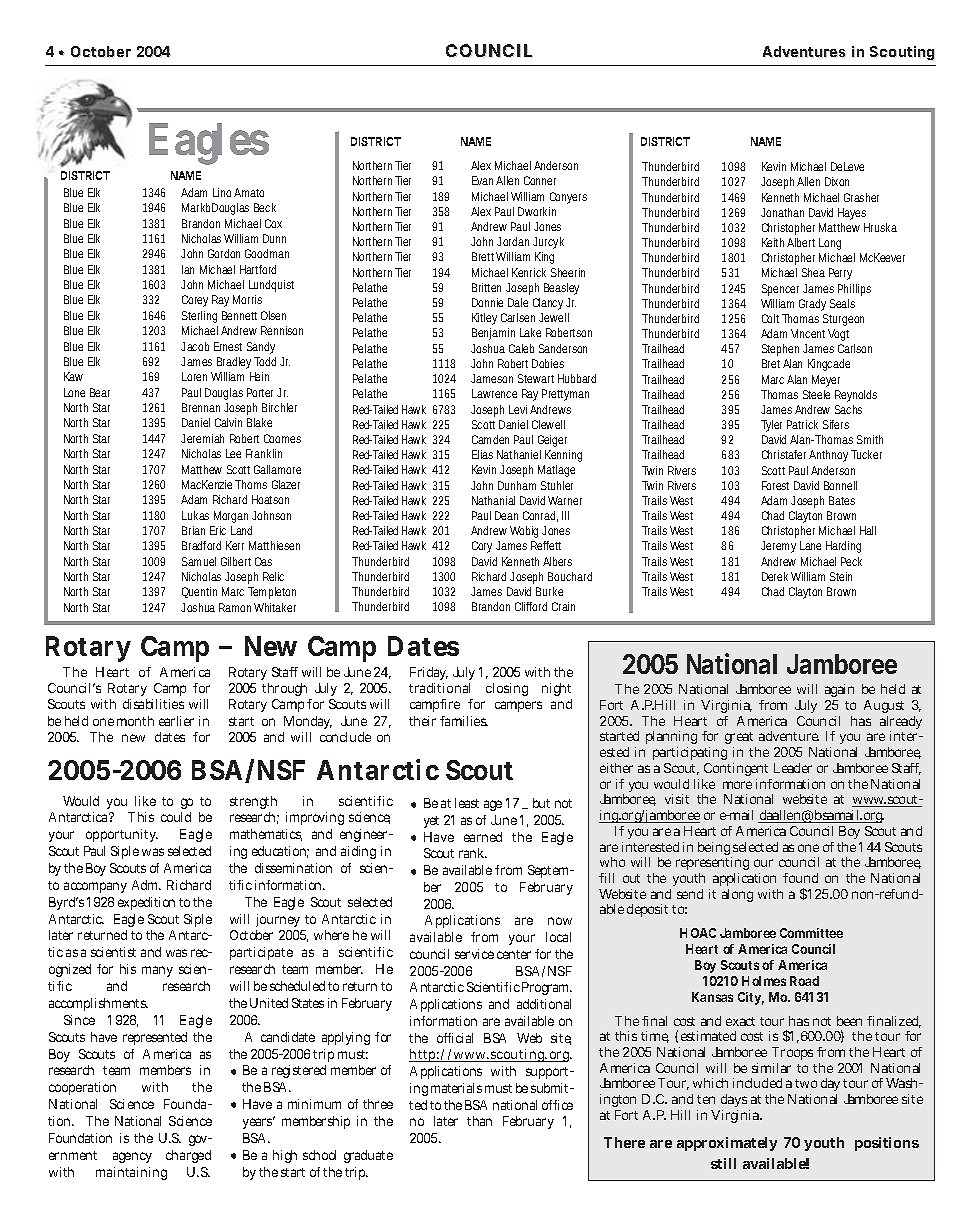 This screenshot has width=980, height=1226. I want to click on service, so click(474, 954).
